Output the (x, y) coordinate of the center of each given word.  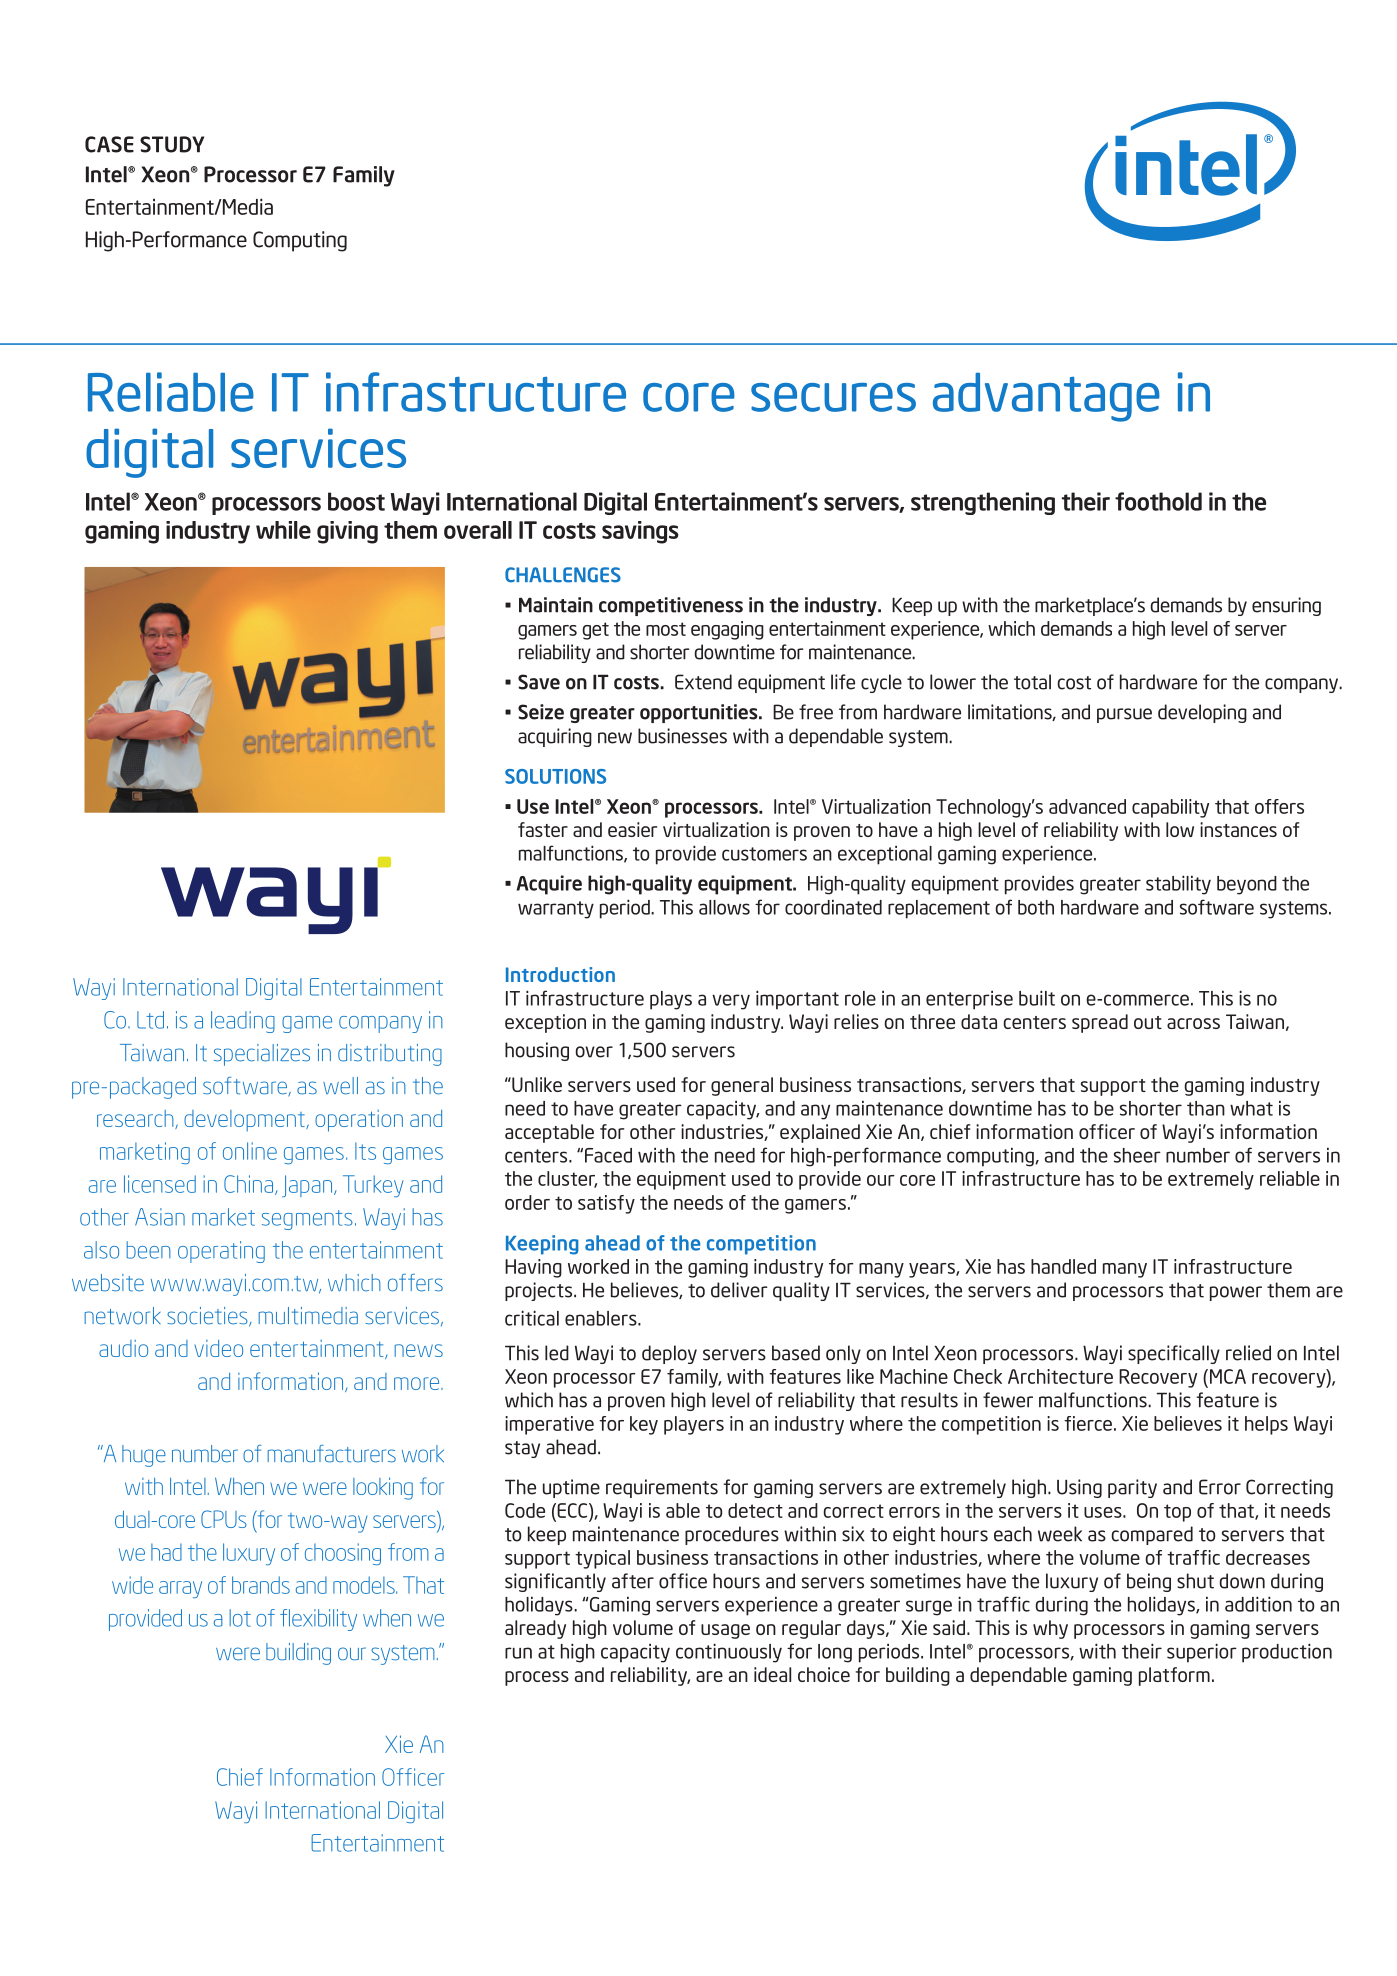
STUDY (172, 144)
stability (1178, 885)
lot (240, 1618)
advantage (1046, 397)
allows (724, 907)
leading (243, 1022)
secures (833, 397)
